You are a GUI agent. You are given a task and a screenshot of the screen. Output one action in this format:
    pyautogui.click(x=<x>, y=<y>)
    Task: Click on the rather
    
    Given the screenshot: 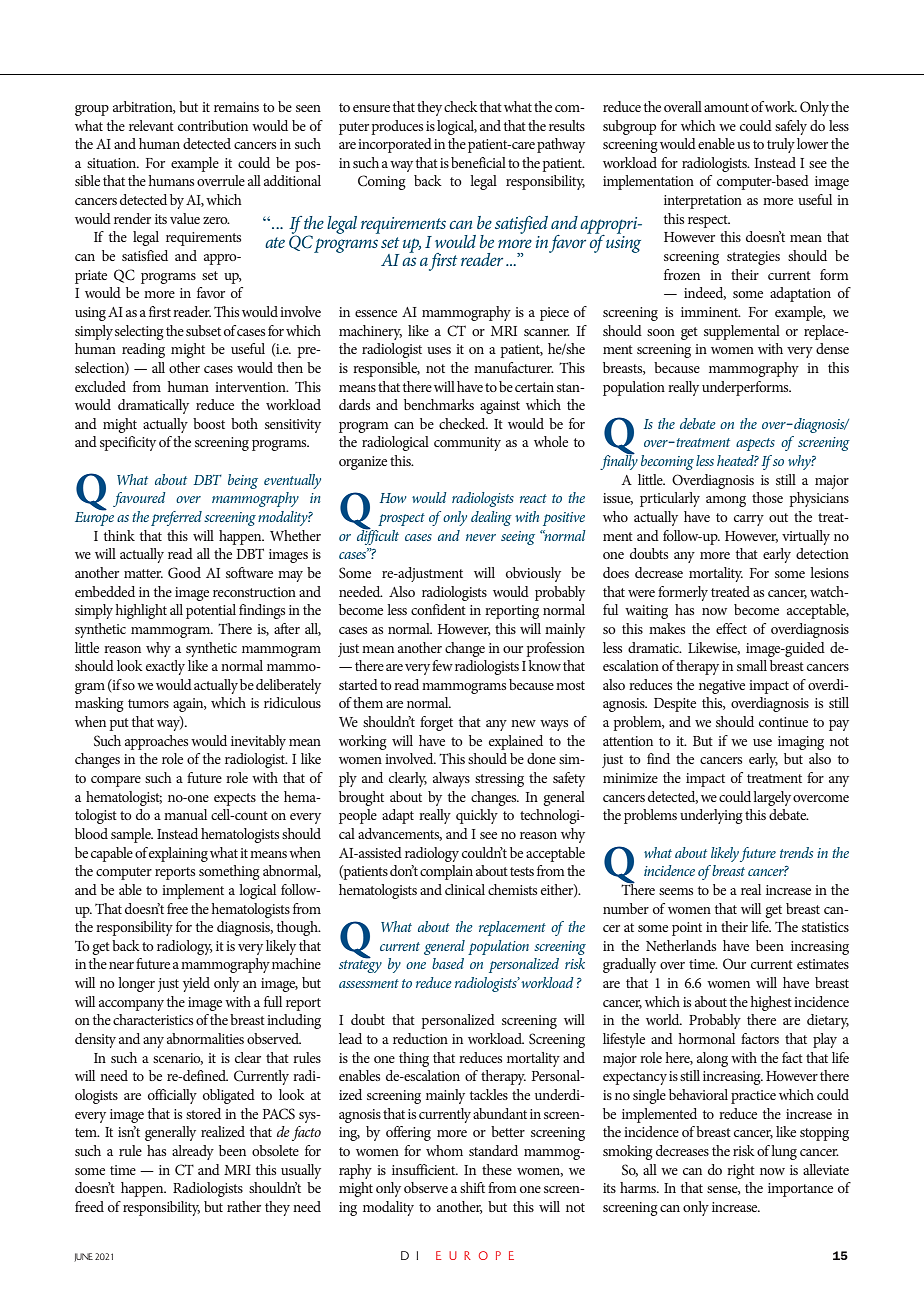 What is the action you would take?
    pyautogui.click(x=244, y=1206)
